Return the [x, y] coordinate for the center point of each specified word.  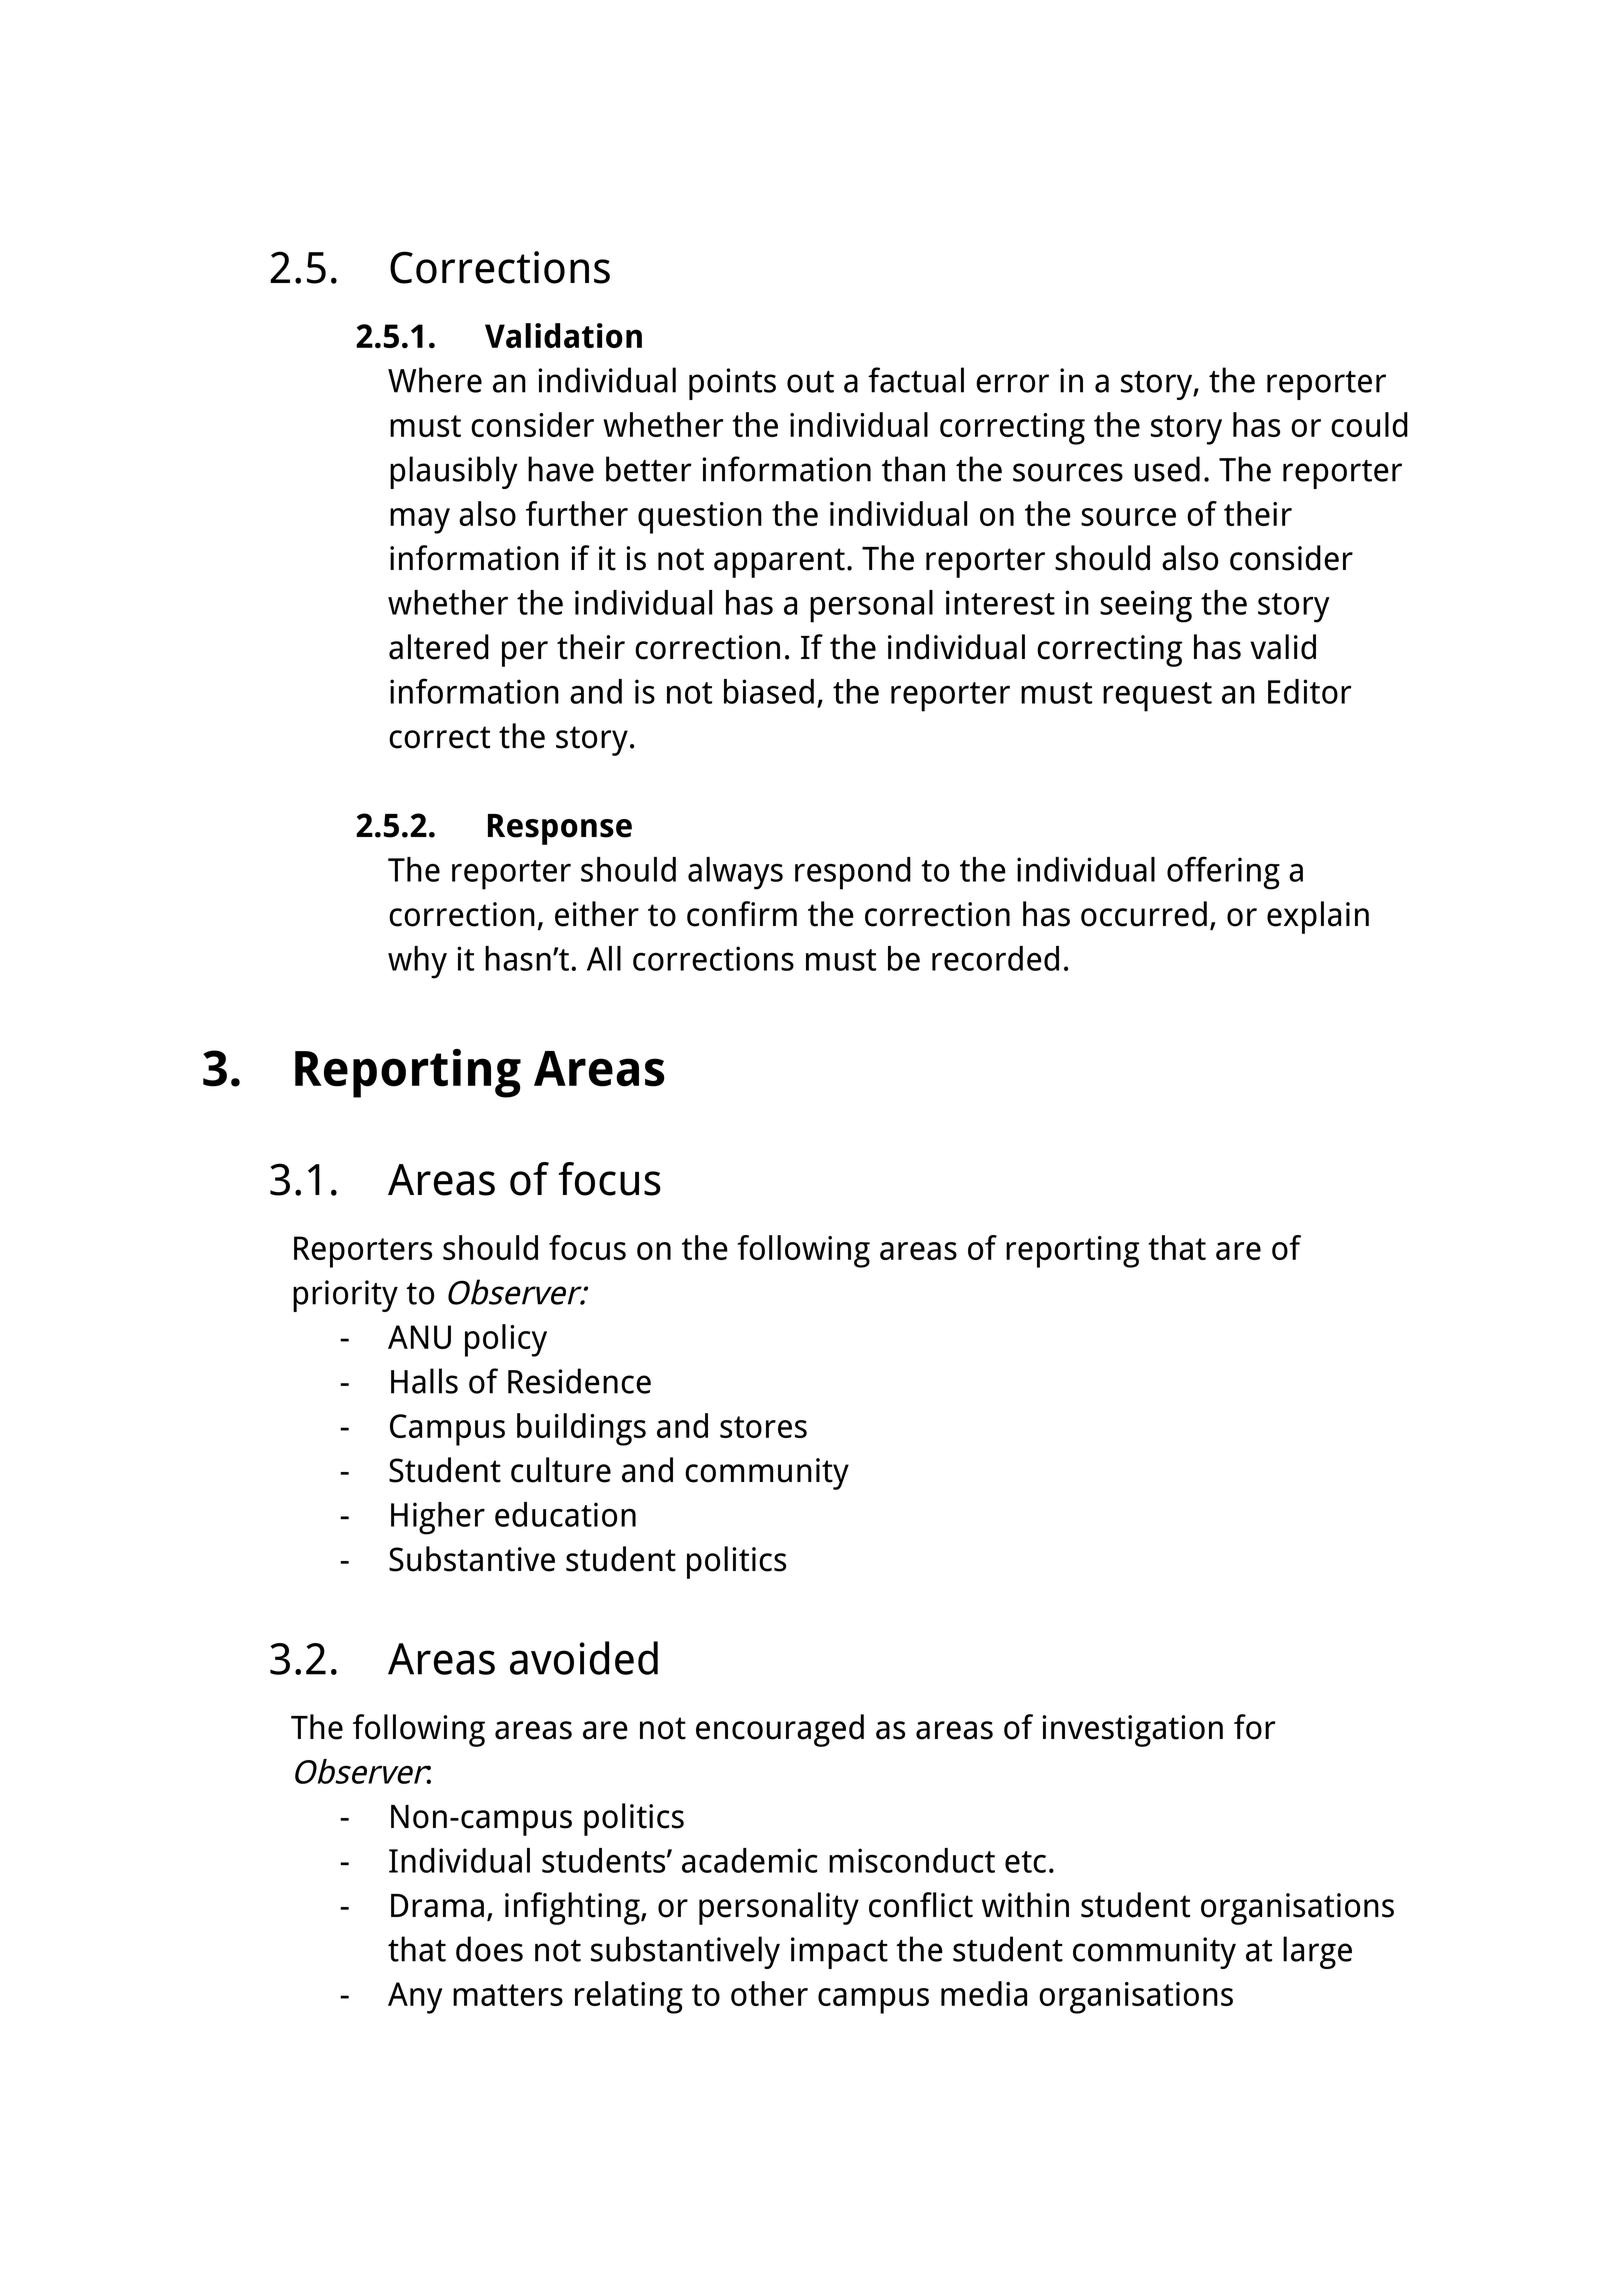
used [1167, 469]
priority [345, 1296]
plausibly [454, 472]
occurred [1144, 914]
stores [763, 1427]
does [489, 1949]
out [810, 382]
